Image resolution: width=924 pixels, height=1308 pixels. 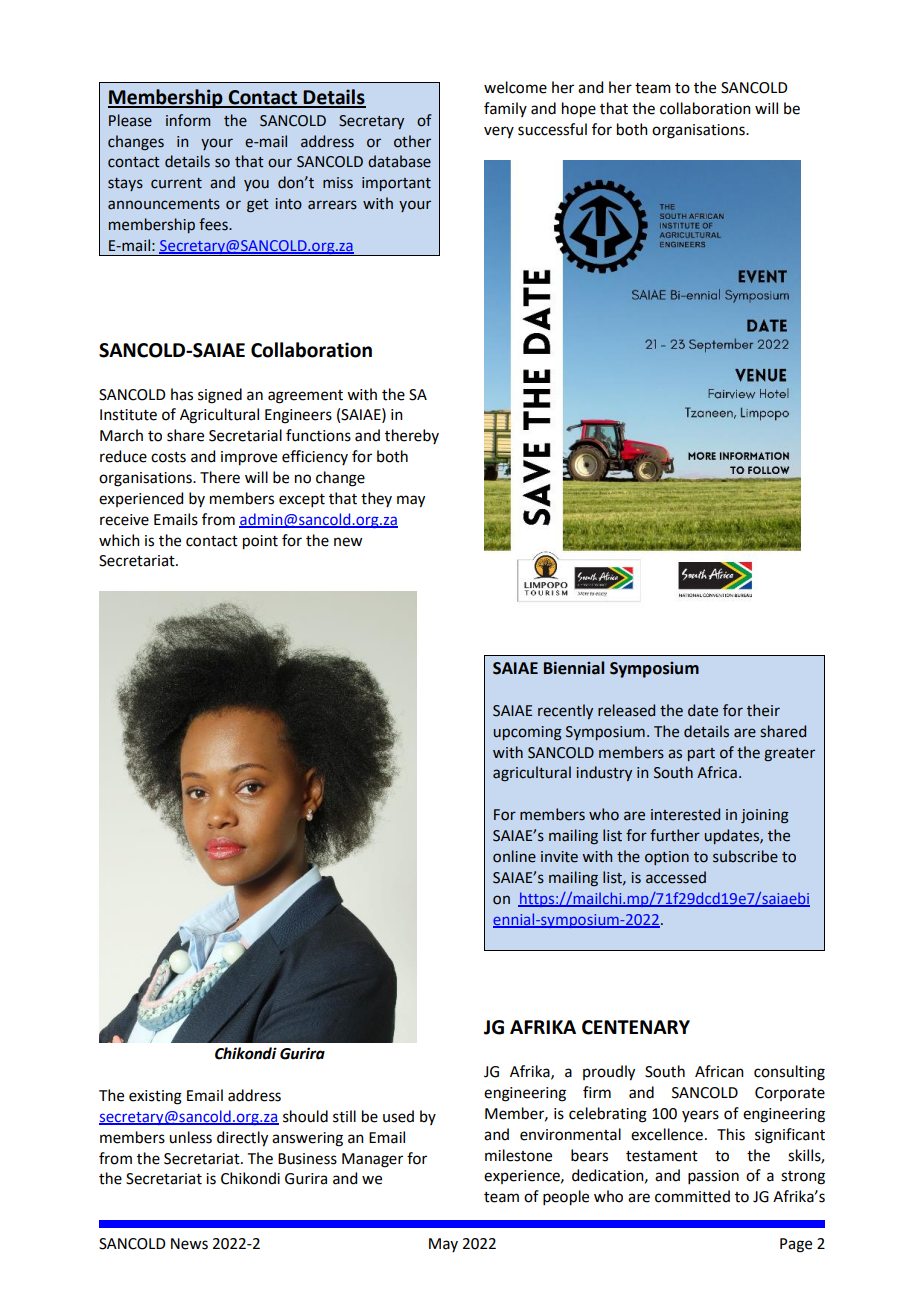 What do you see at coordinates (579, 110) in the image?
I see `hope` at bounding box center [579, 110].
